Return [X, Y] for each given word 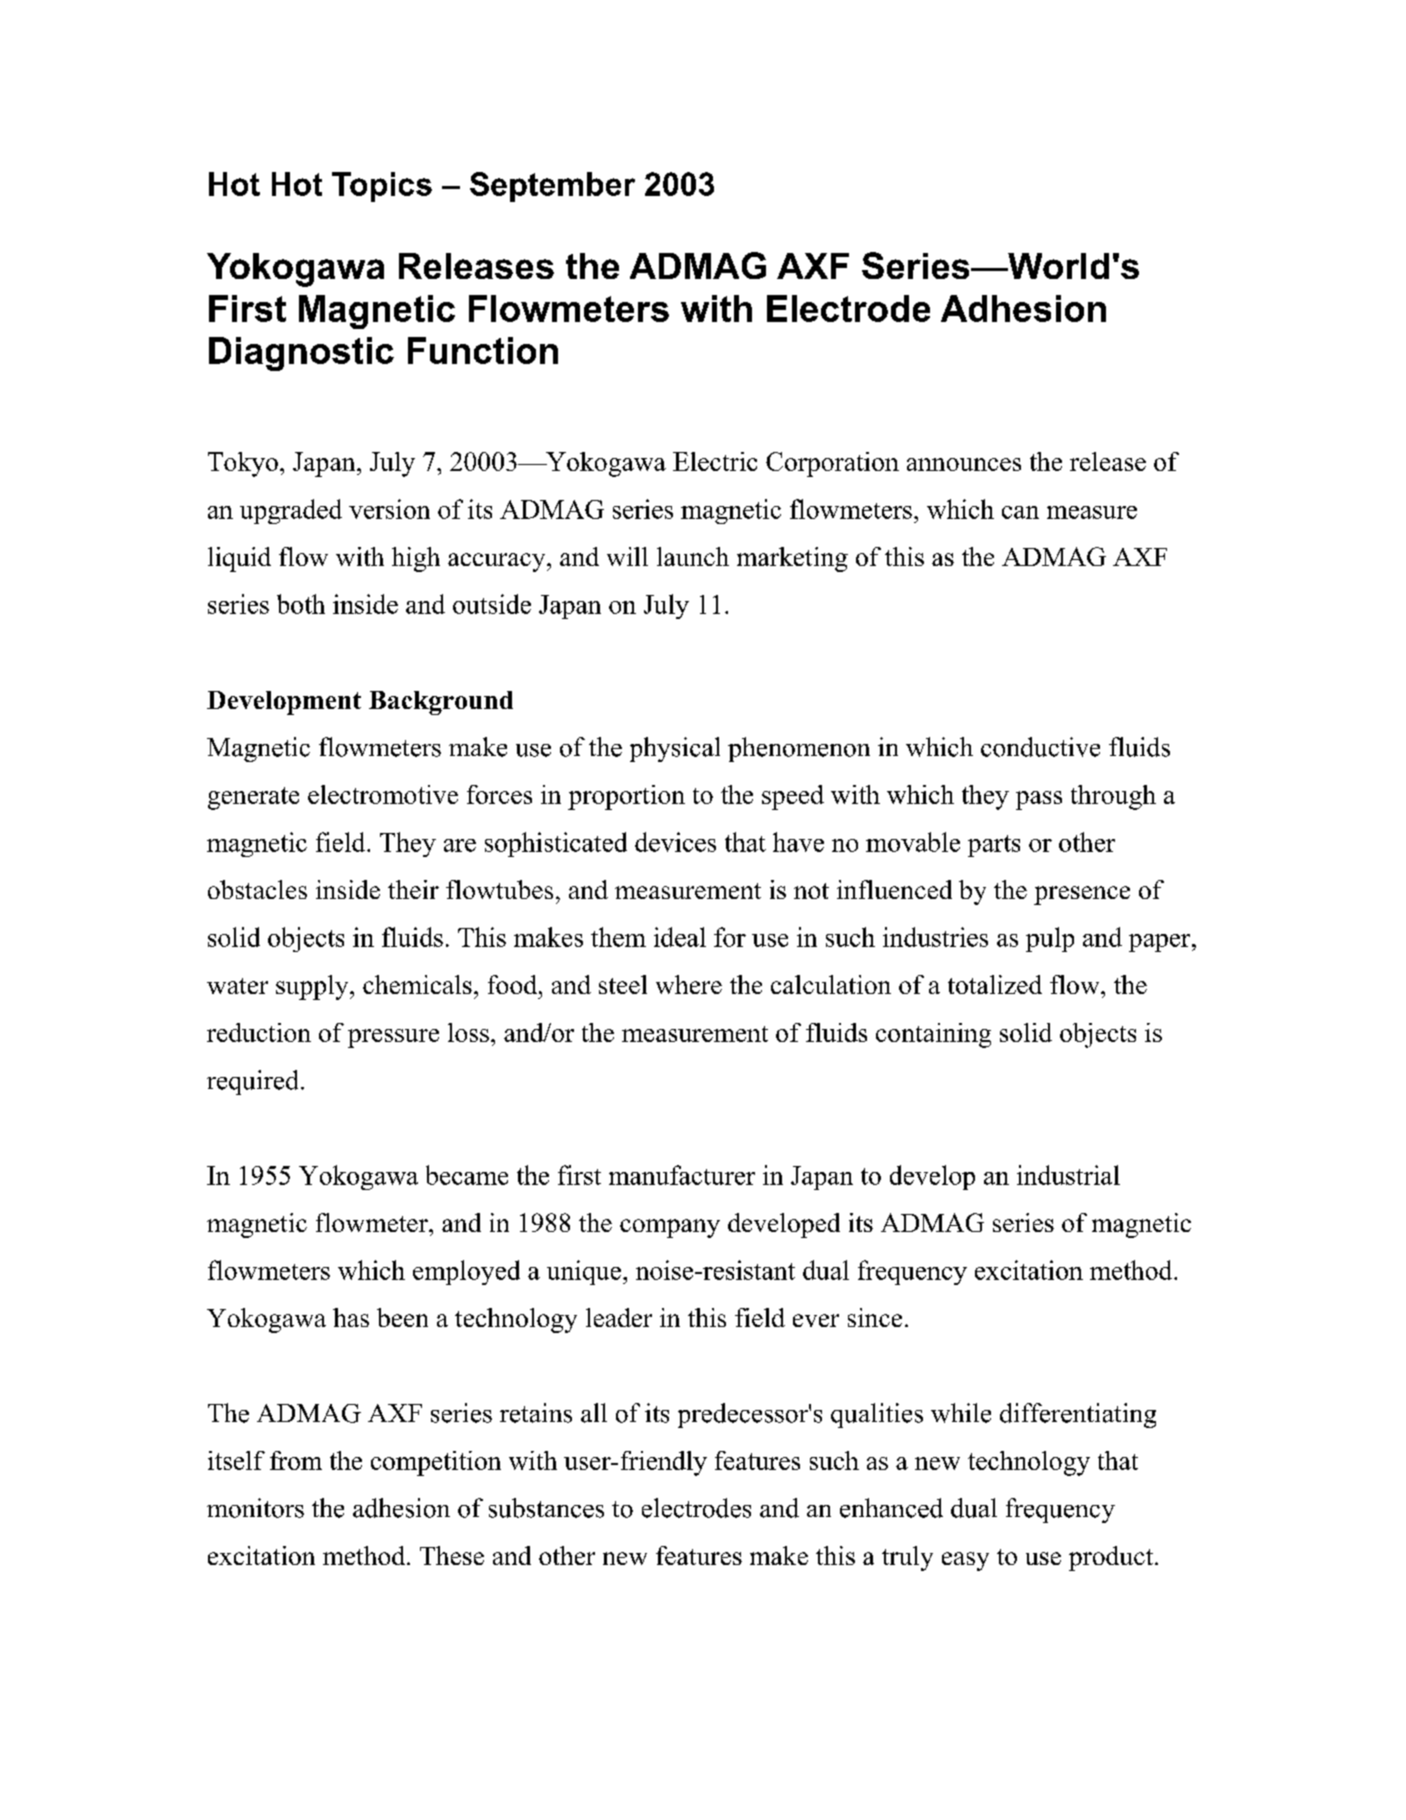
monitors [255, 1508]
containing [933, 1035]
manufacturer [682, 1175]
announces [964, 464]
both [301, 604]
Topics [382, 187]
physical [675, 749]
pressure [393, 1038]
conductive [1040, 747]
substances [546, 1508]
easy [965, 1561]
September [552, 187]
